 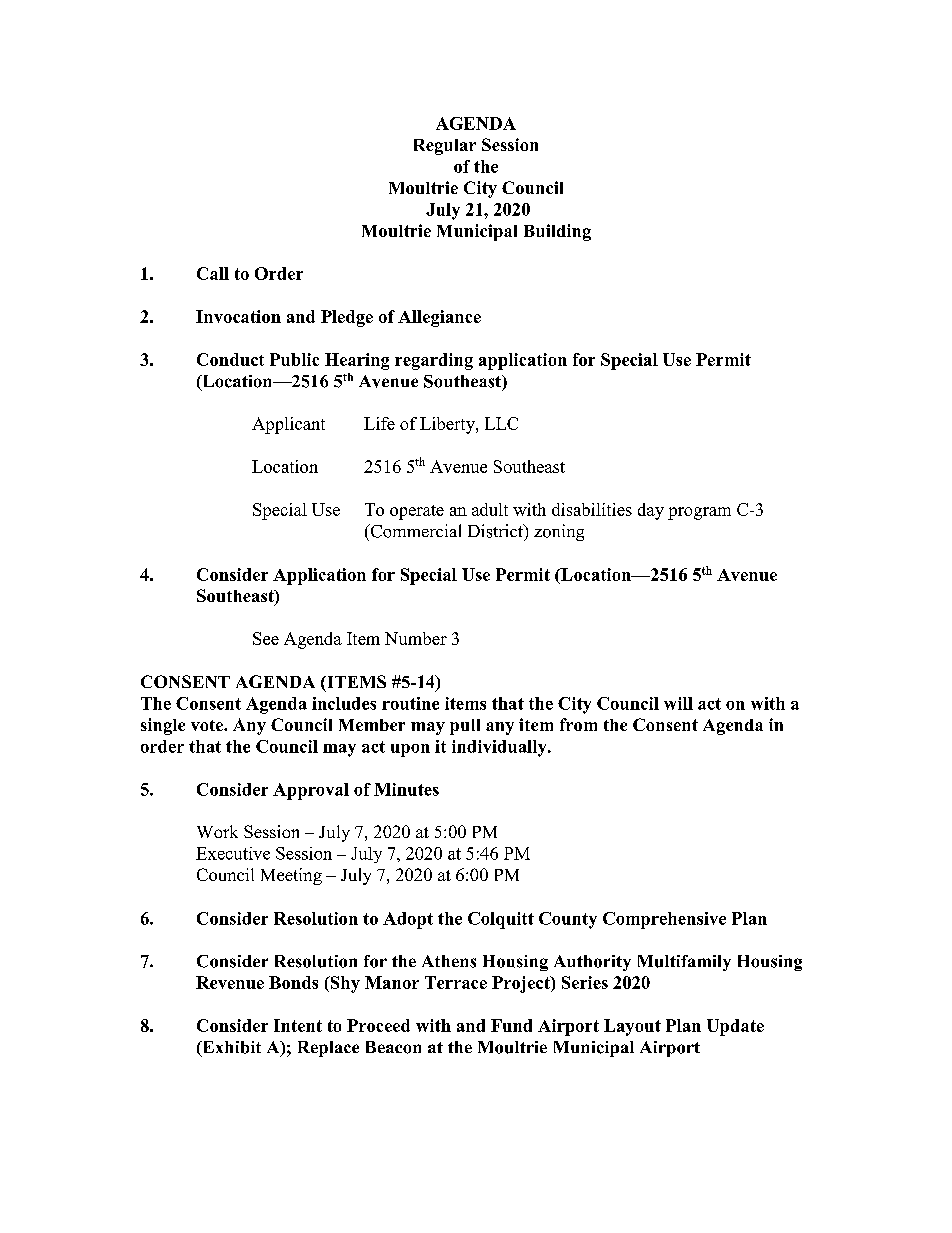 I want to click on Regular, so click(x=445, y=147).
